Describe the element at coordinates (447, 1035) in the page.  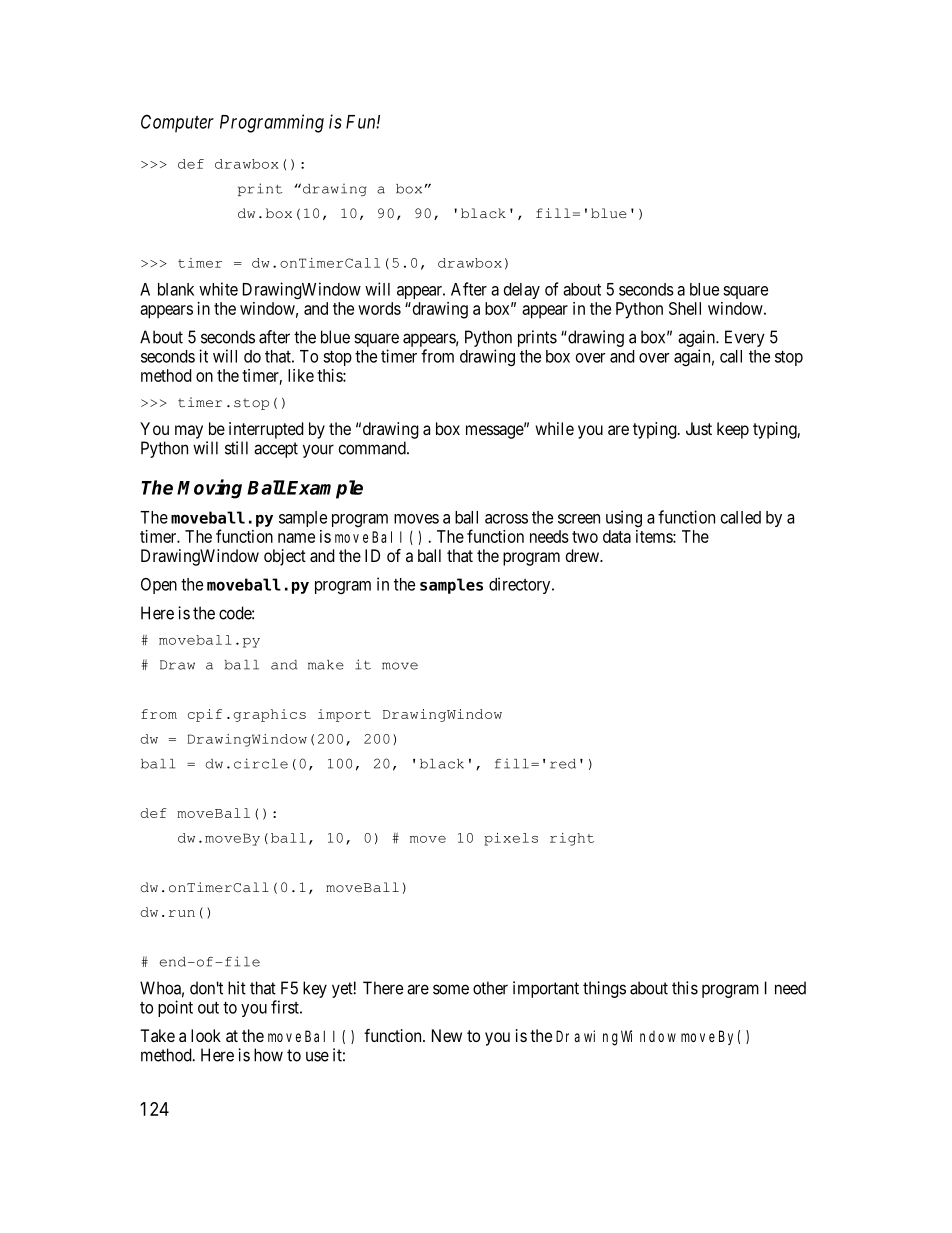
I see `New` at that location.
